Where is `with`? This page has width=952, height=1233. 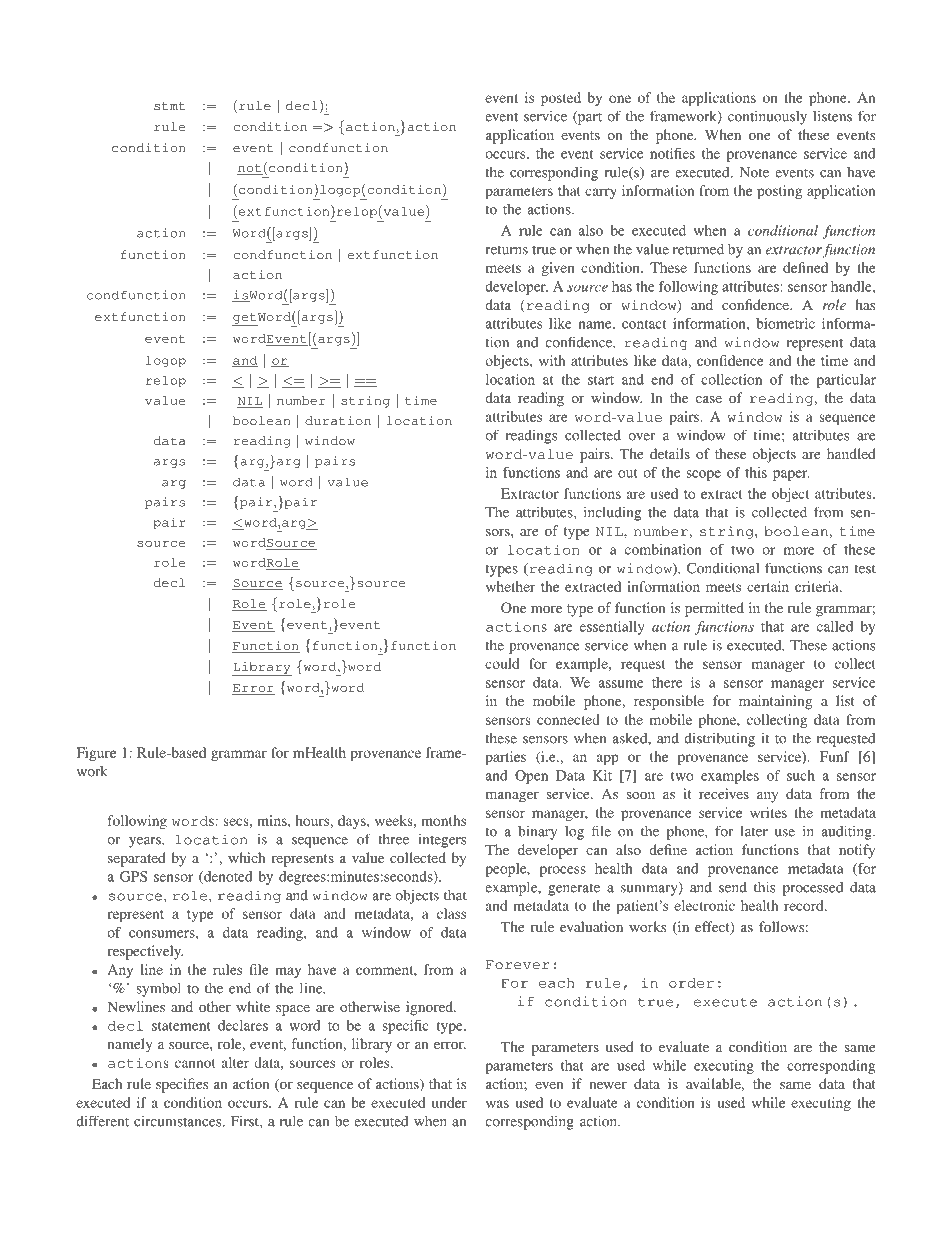
with is located at coordinates (552, 360).
